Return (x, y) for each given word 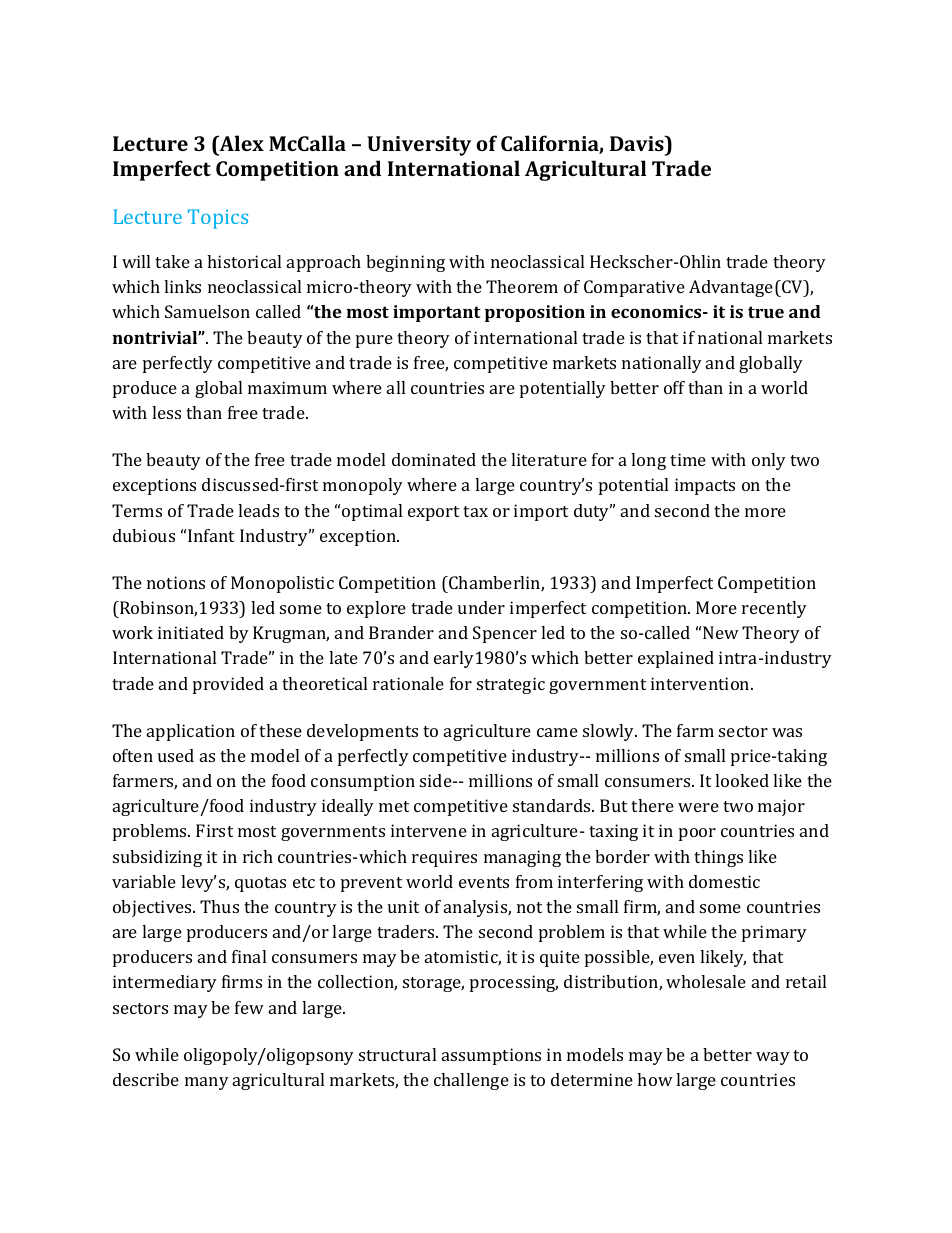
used (176, 755)
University (419, 146)
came (557, 732)
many (207, 1083)
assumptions (491, 1056)
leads (258, 510)
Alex (240, 143)
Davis (638, 143)
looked (742, 780)
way (773, 1058)
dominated (434, 459)
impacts (705, 486)
